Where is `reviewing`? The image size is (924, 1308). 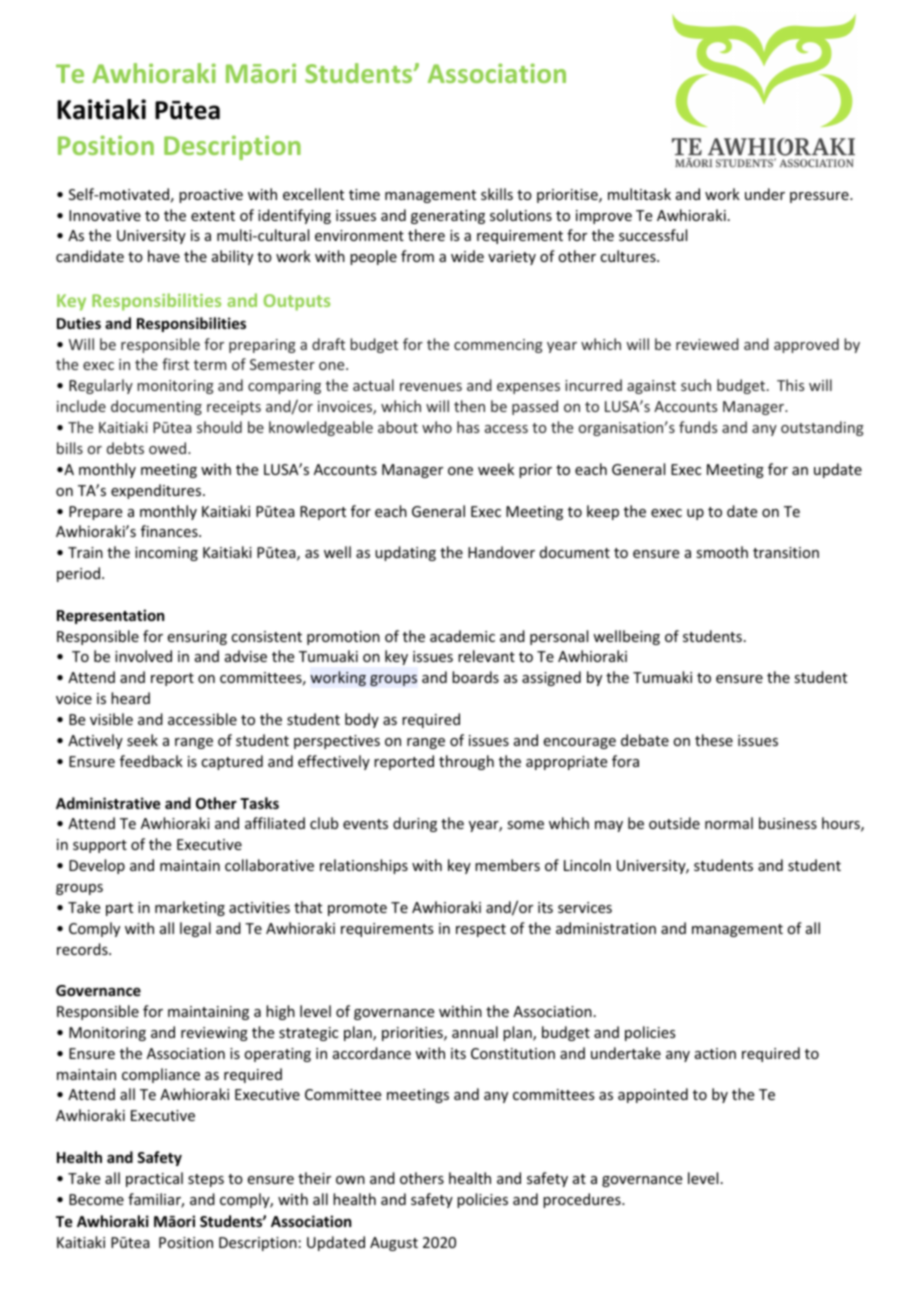
reviewing is located at coordinates (214, 1034).
